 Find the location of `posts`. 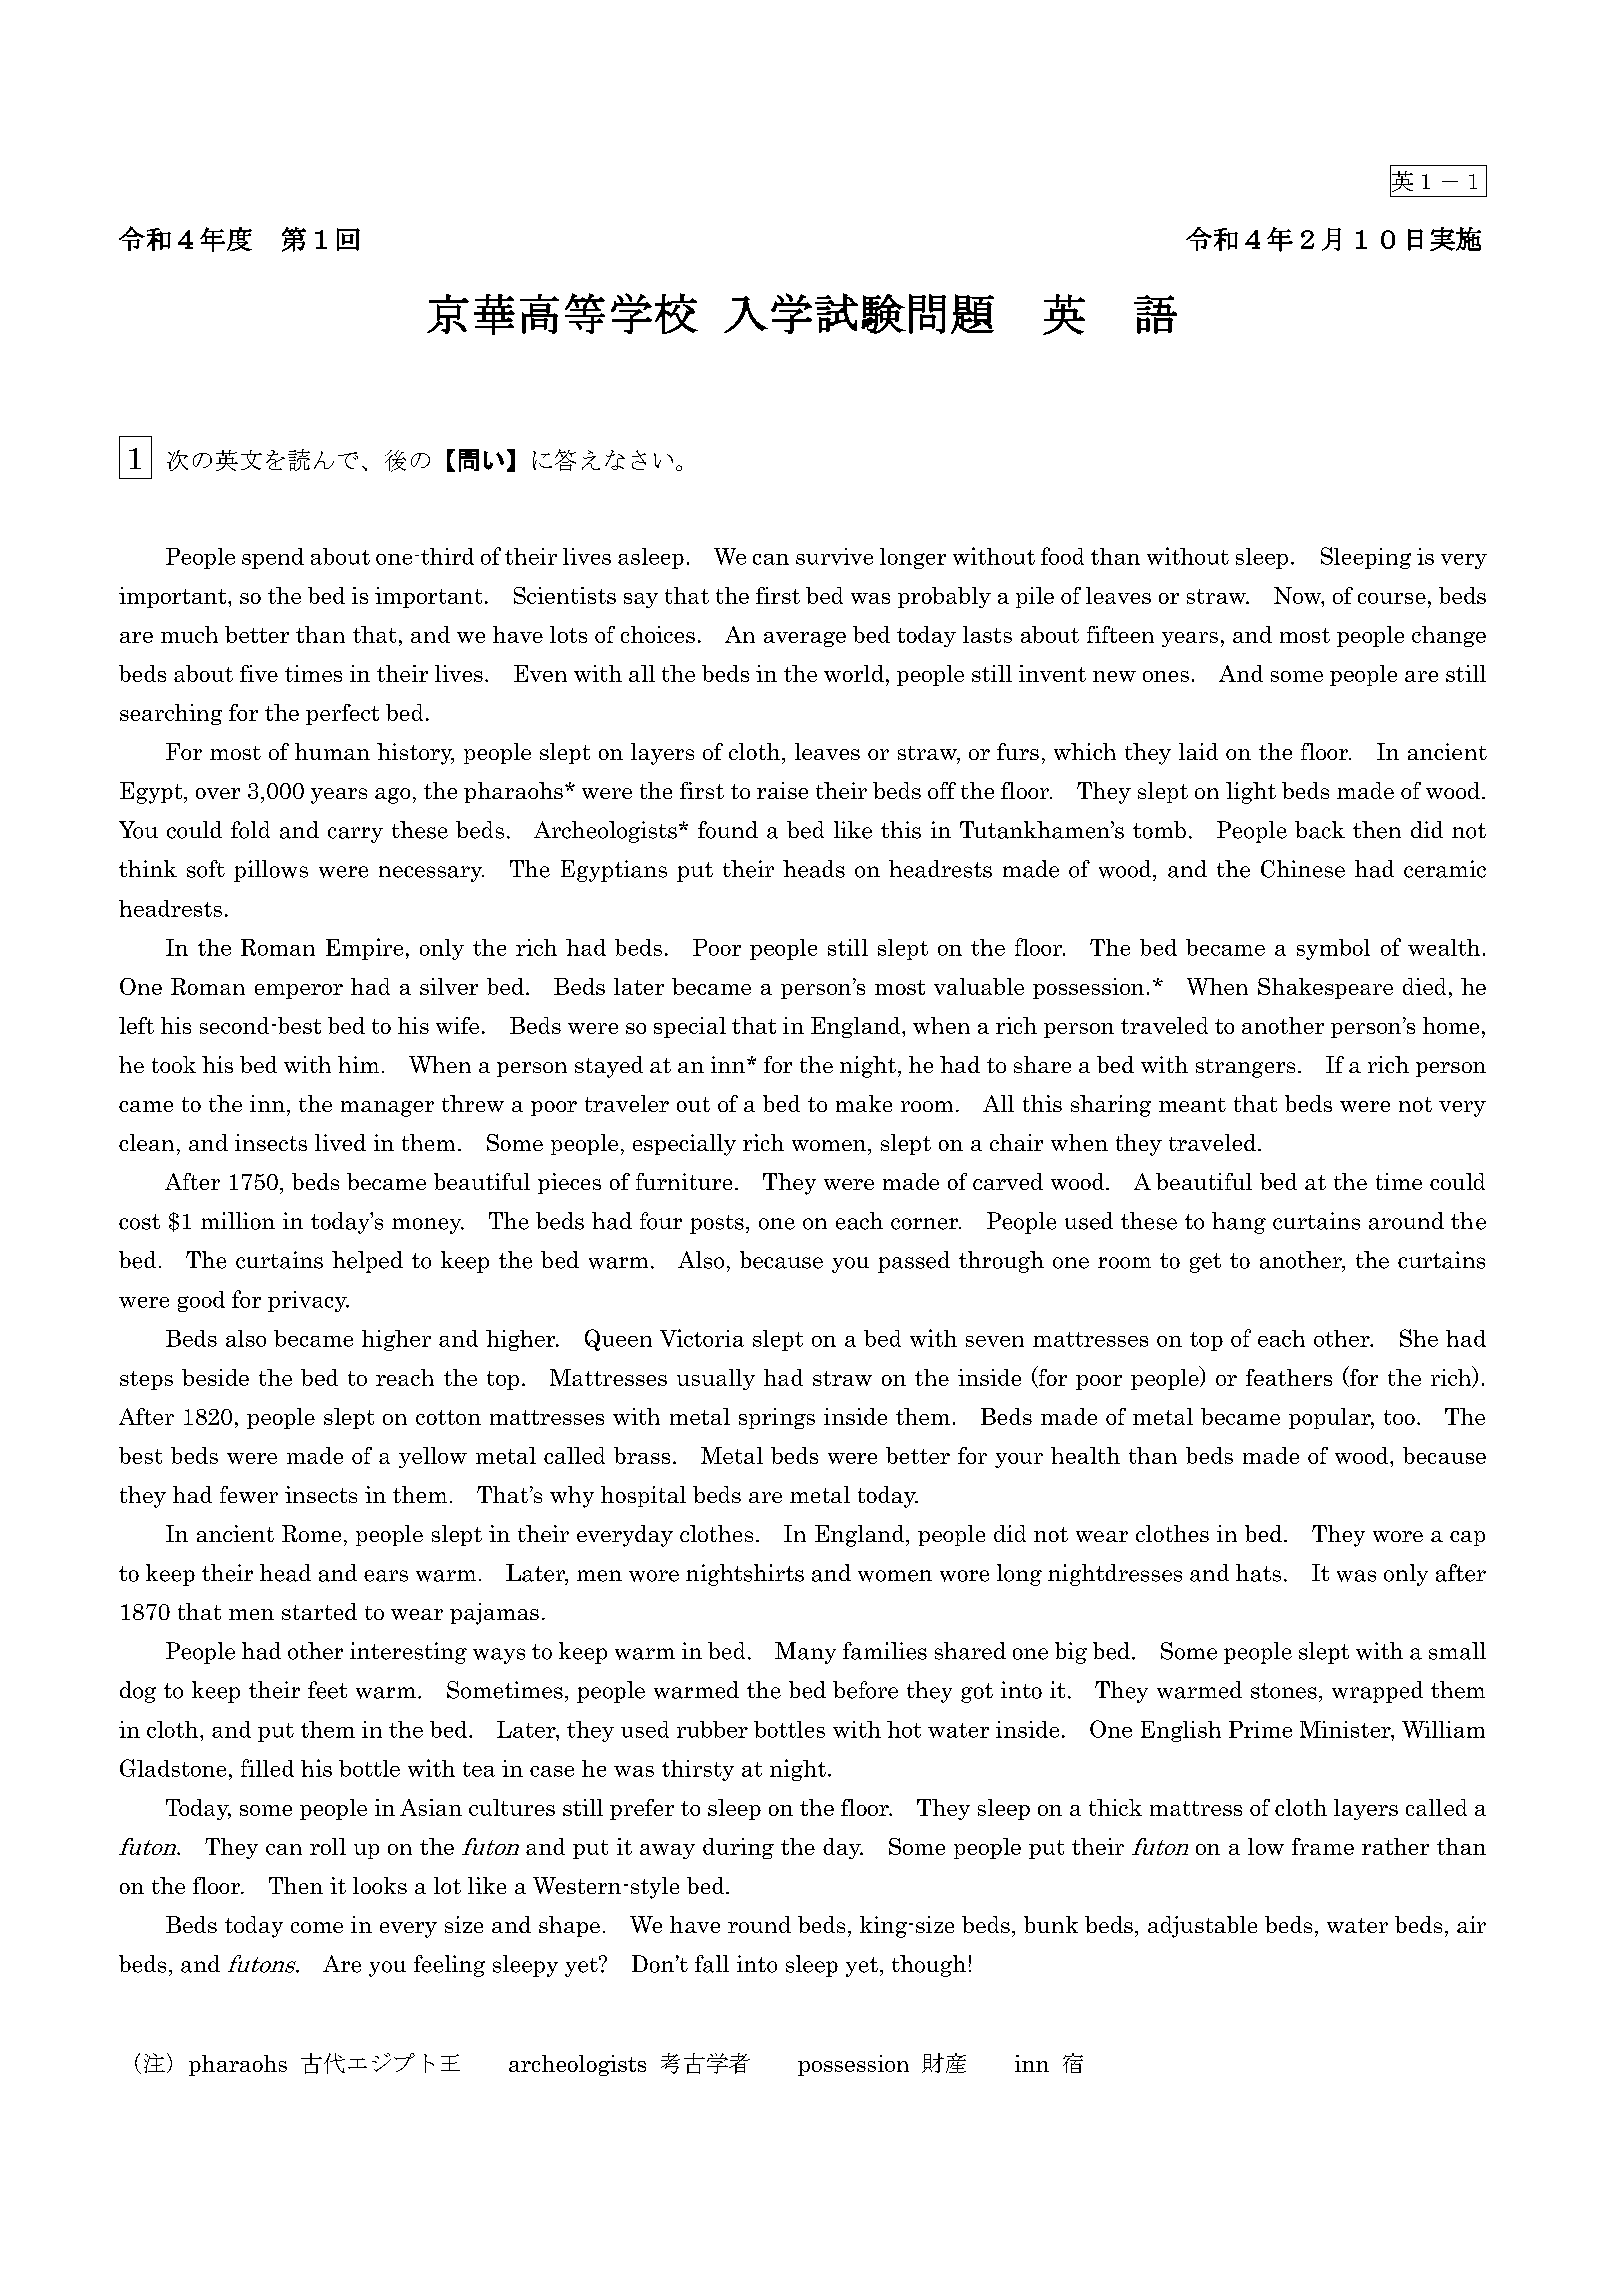

posts is located at coordinates (717, 1224).
